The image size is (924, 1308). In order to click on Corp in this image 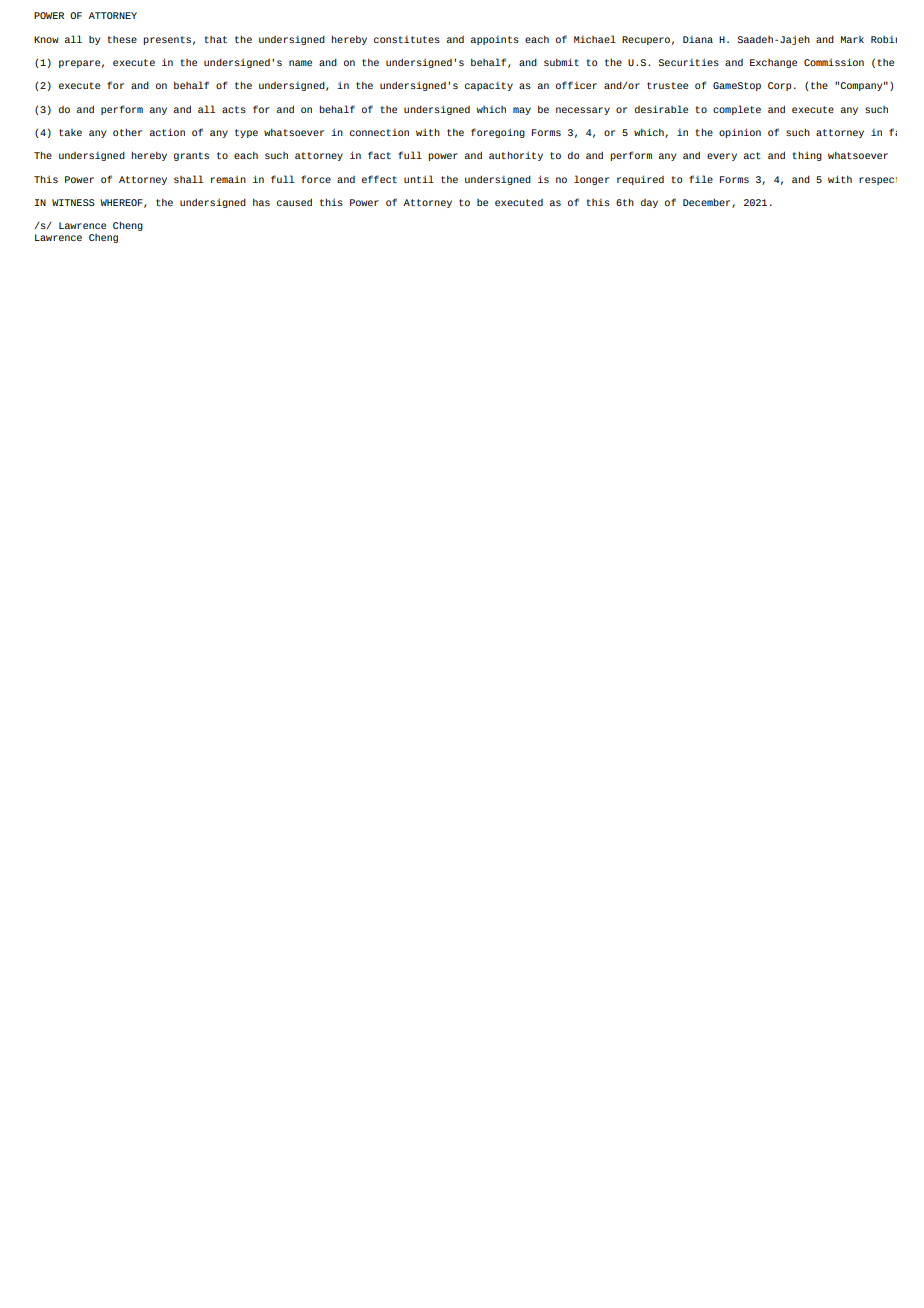, I will do `click(779, 86)`.
